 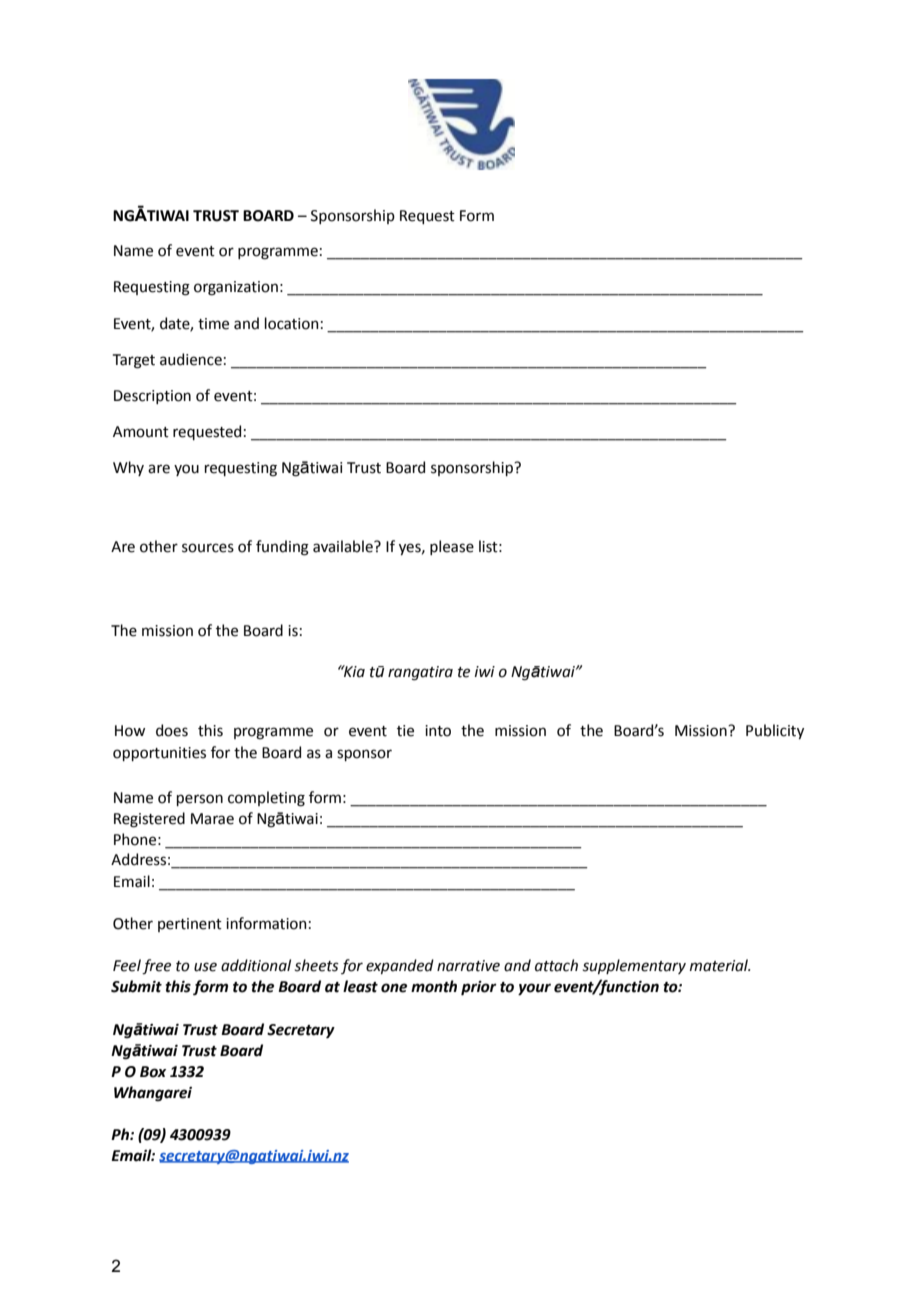 I want to click on Publicity, so click(x=775, y=731).
